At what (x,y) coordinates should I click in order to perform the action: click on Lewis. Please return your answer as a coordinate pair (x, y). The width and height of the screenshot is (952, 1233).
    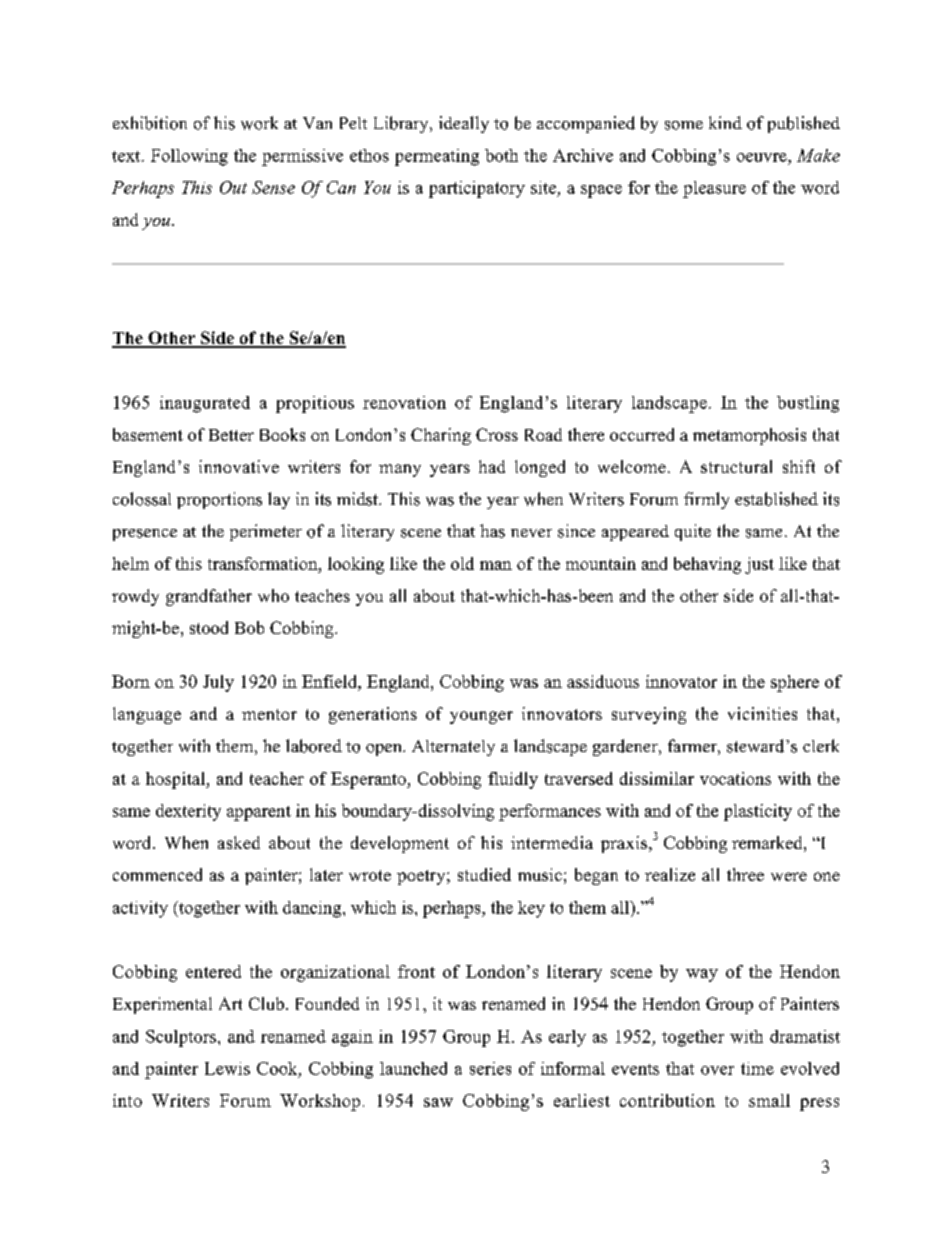
    Looking at the image, I should click on (227, 1068).
